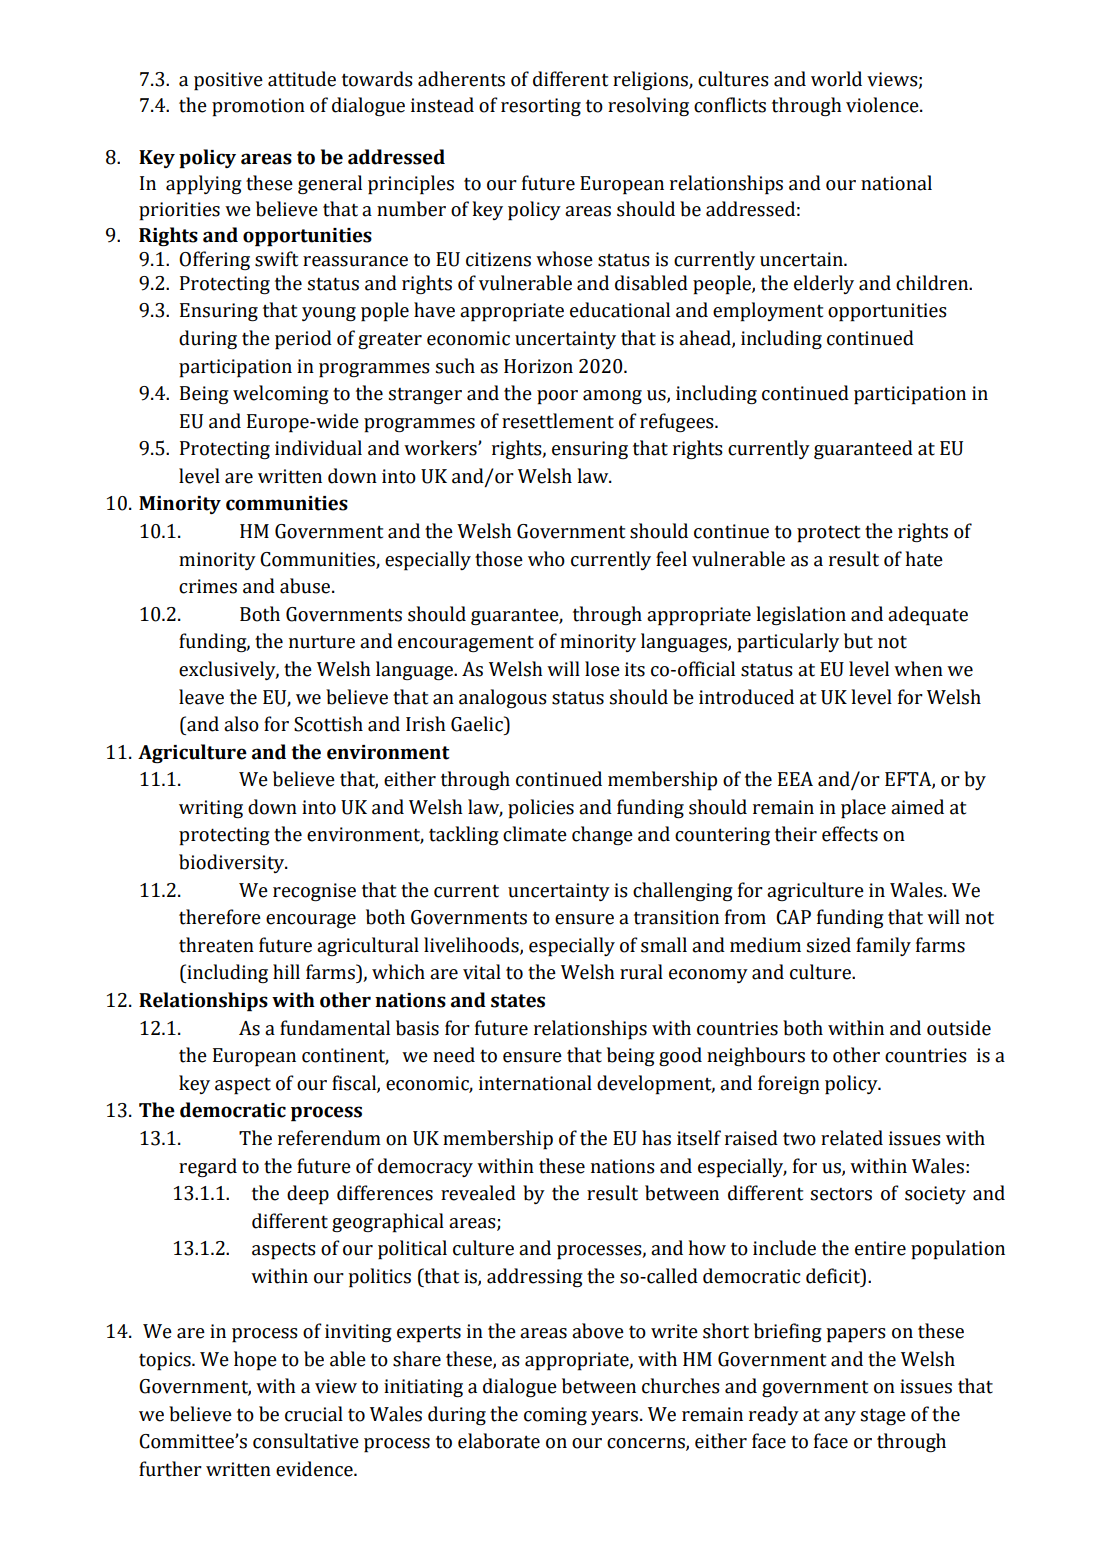 The image size is (1106, 1566). Describe the element at coordinates (318, 448) in the screenshot. I see `individual` at that location.
